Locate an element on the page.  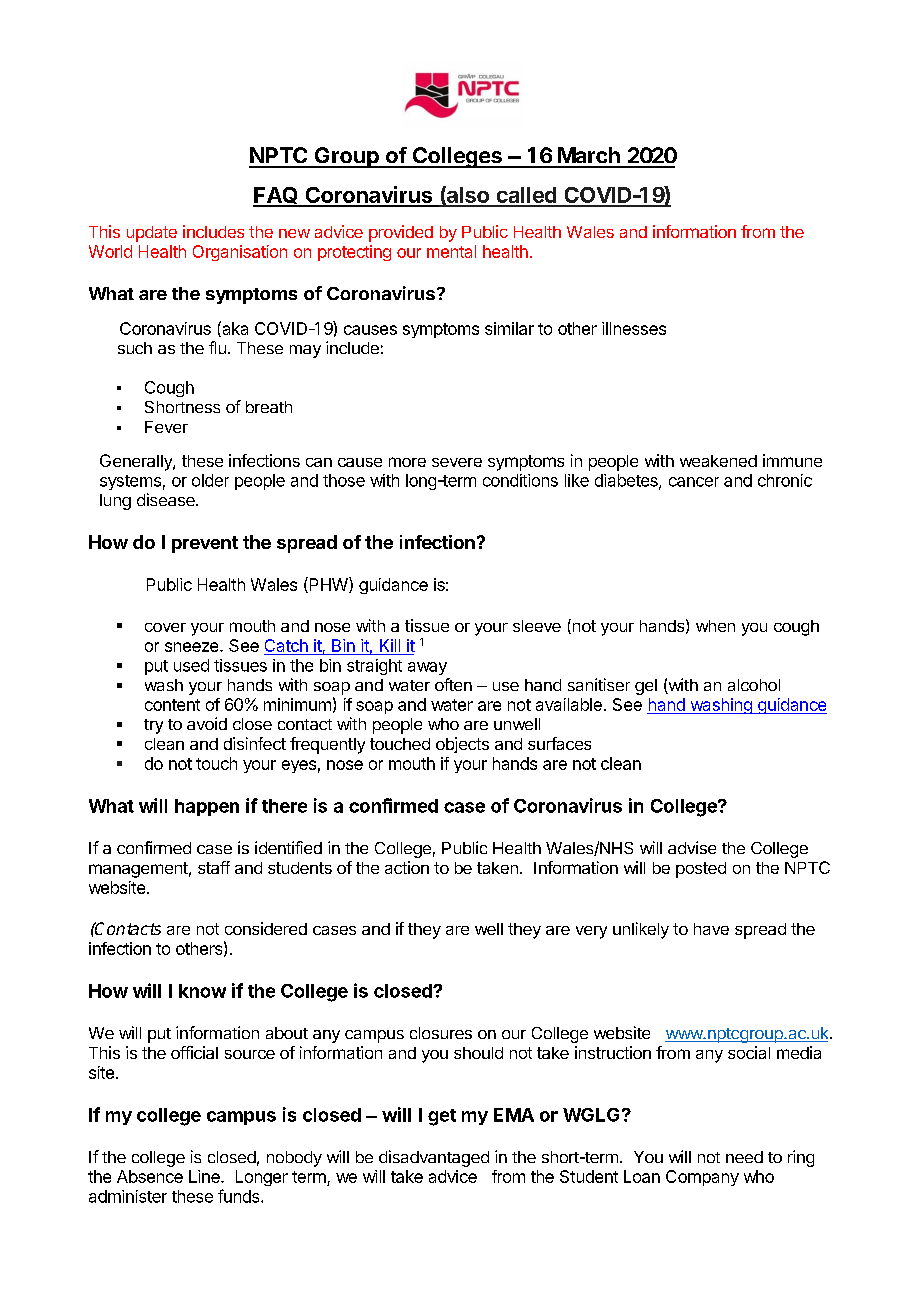
update is located at coordinates (152, 234).
